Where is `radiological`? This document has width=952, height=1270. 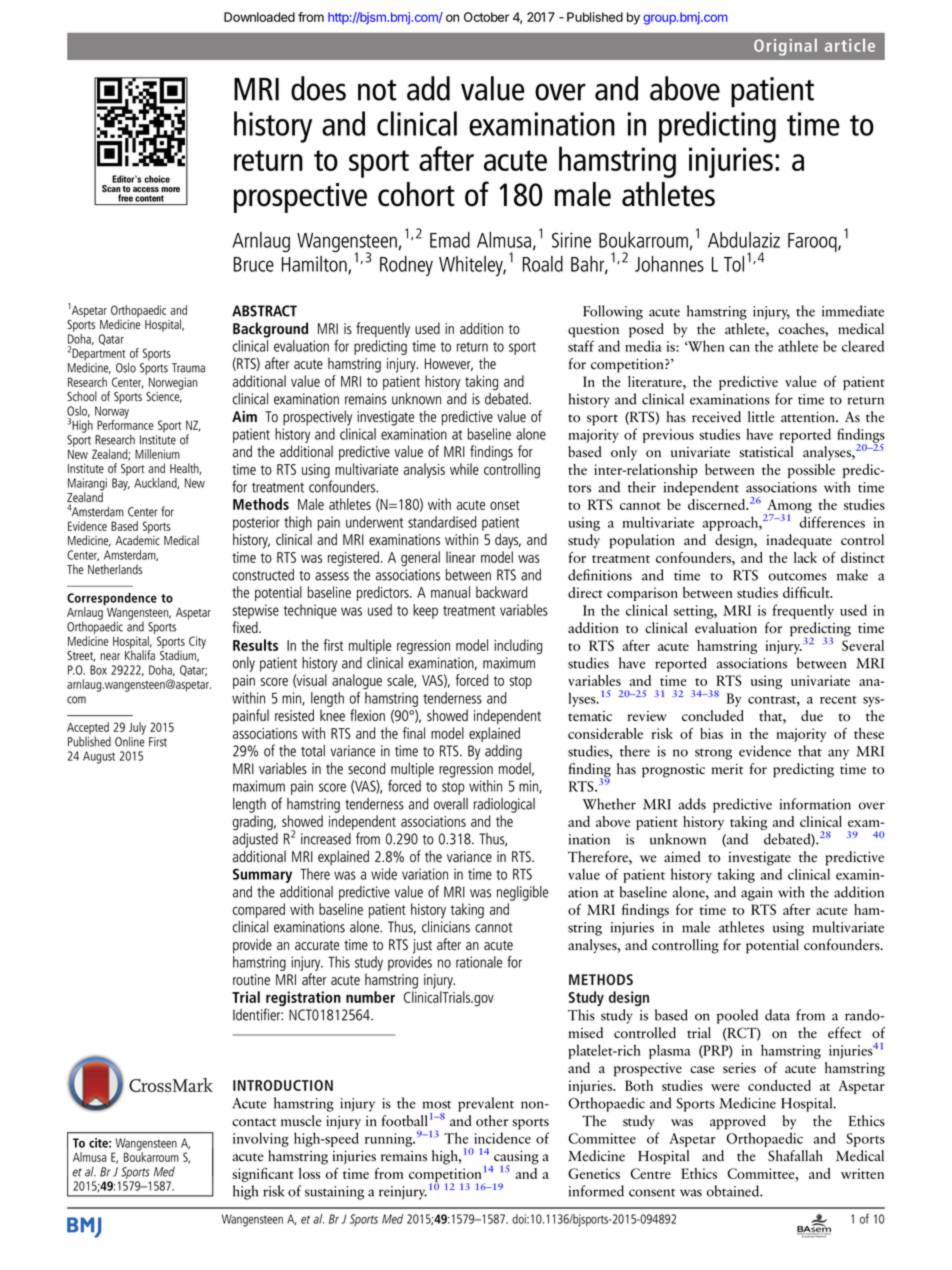
radiological is located at coordinates (504, 805).
